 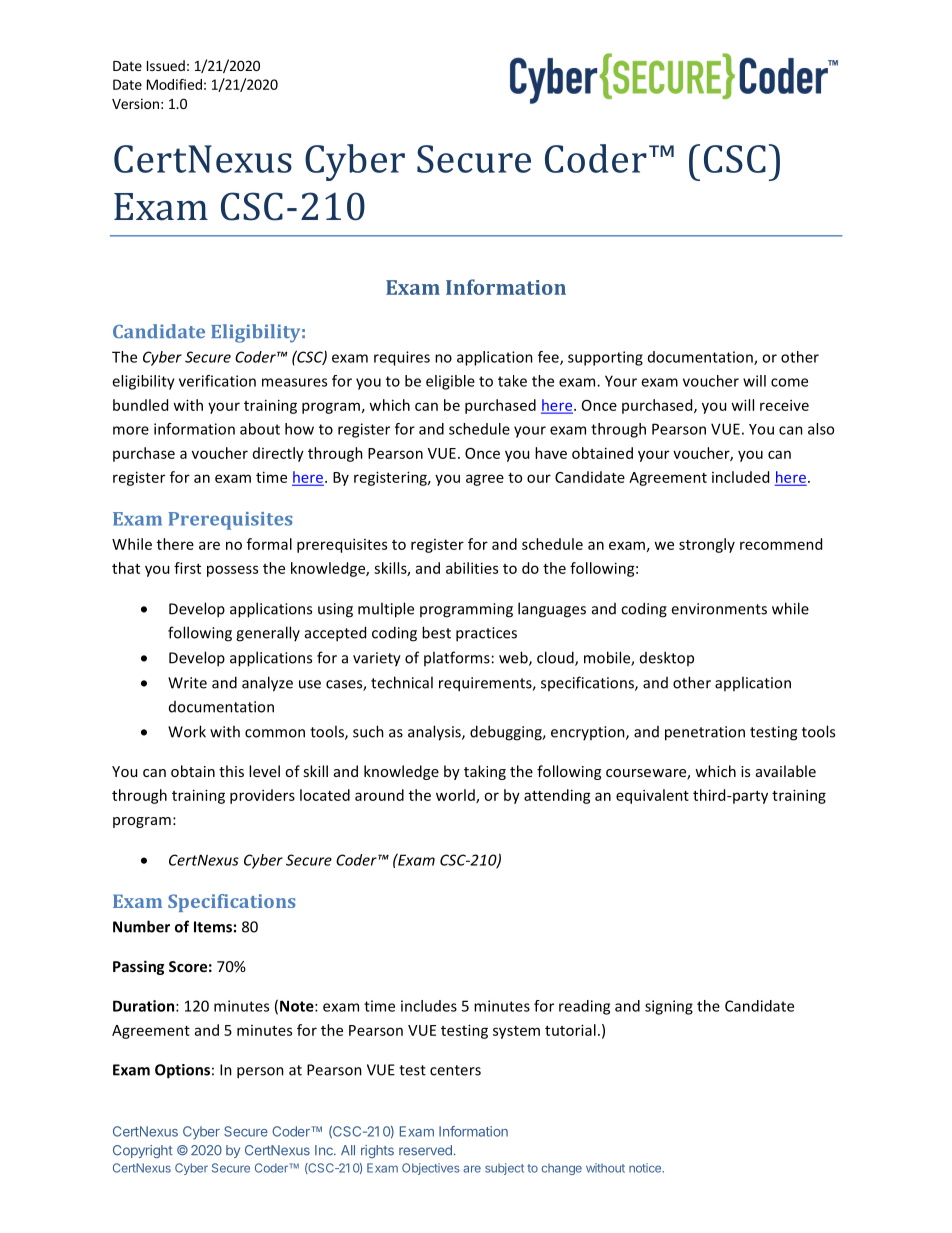 I want to click on Issued, so click(x=166, y=65).
